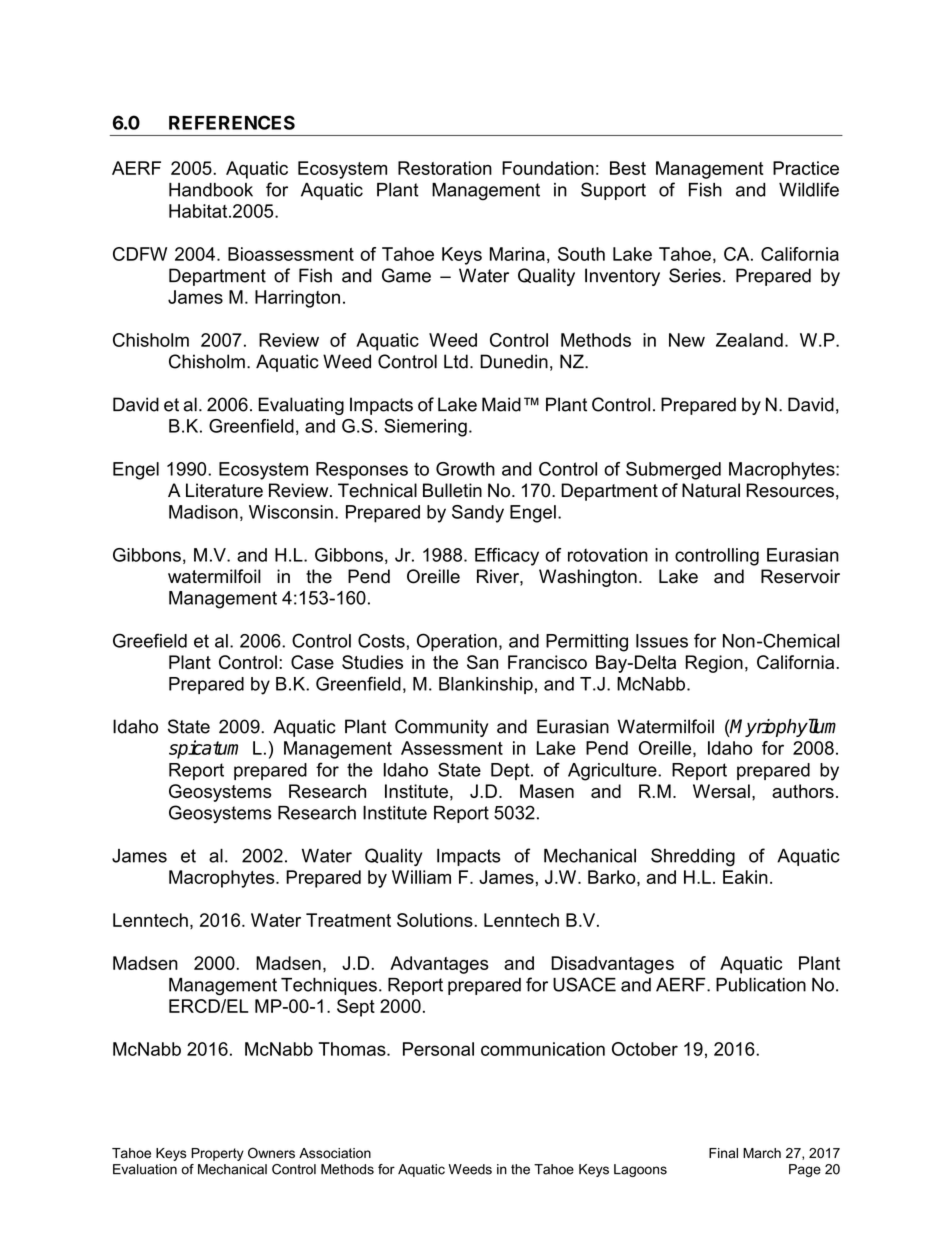 Image resolution: width=952 pixels, height=1233 pixels. Describe the element at coordinates (217, 1154) in the screenshot. I see `Property` at that location.
